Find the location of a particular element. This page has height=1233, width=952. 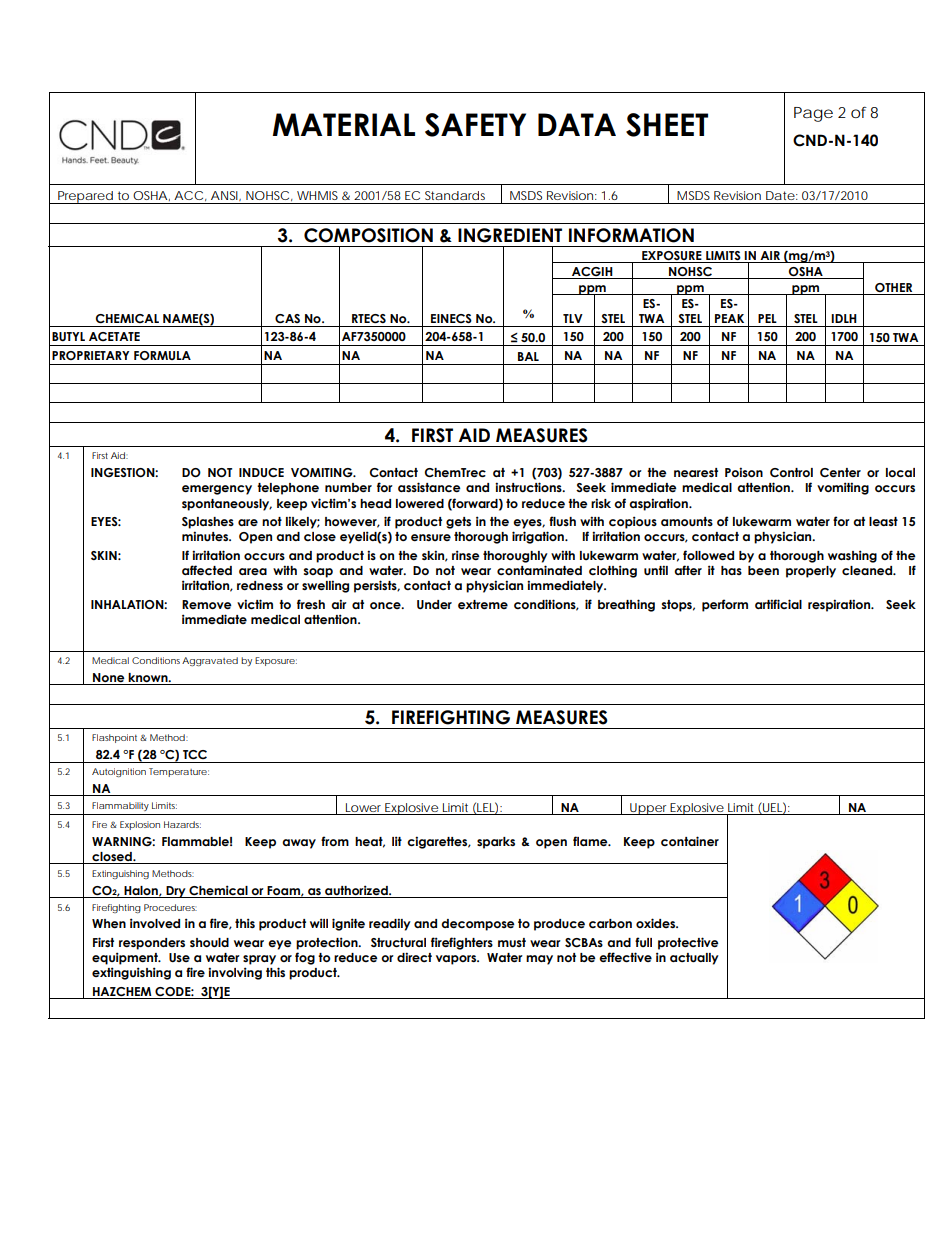

responders is located at coordinates (152, 944).
